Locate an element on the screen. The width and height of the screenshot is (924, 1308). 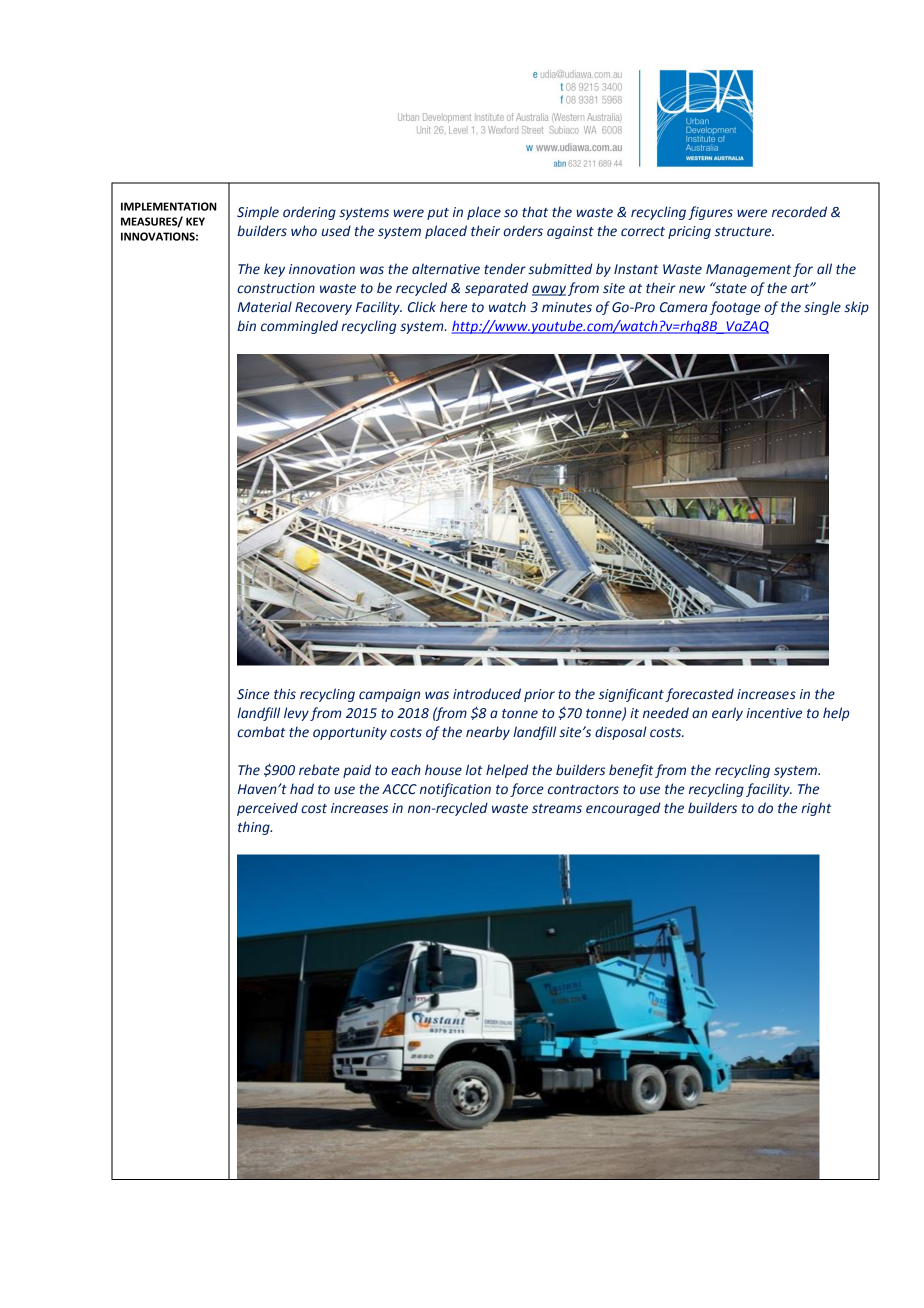
incentive is located at coordinates (774, 713).
